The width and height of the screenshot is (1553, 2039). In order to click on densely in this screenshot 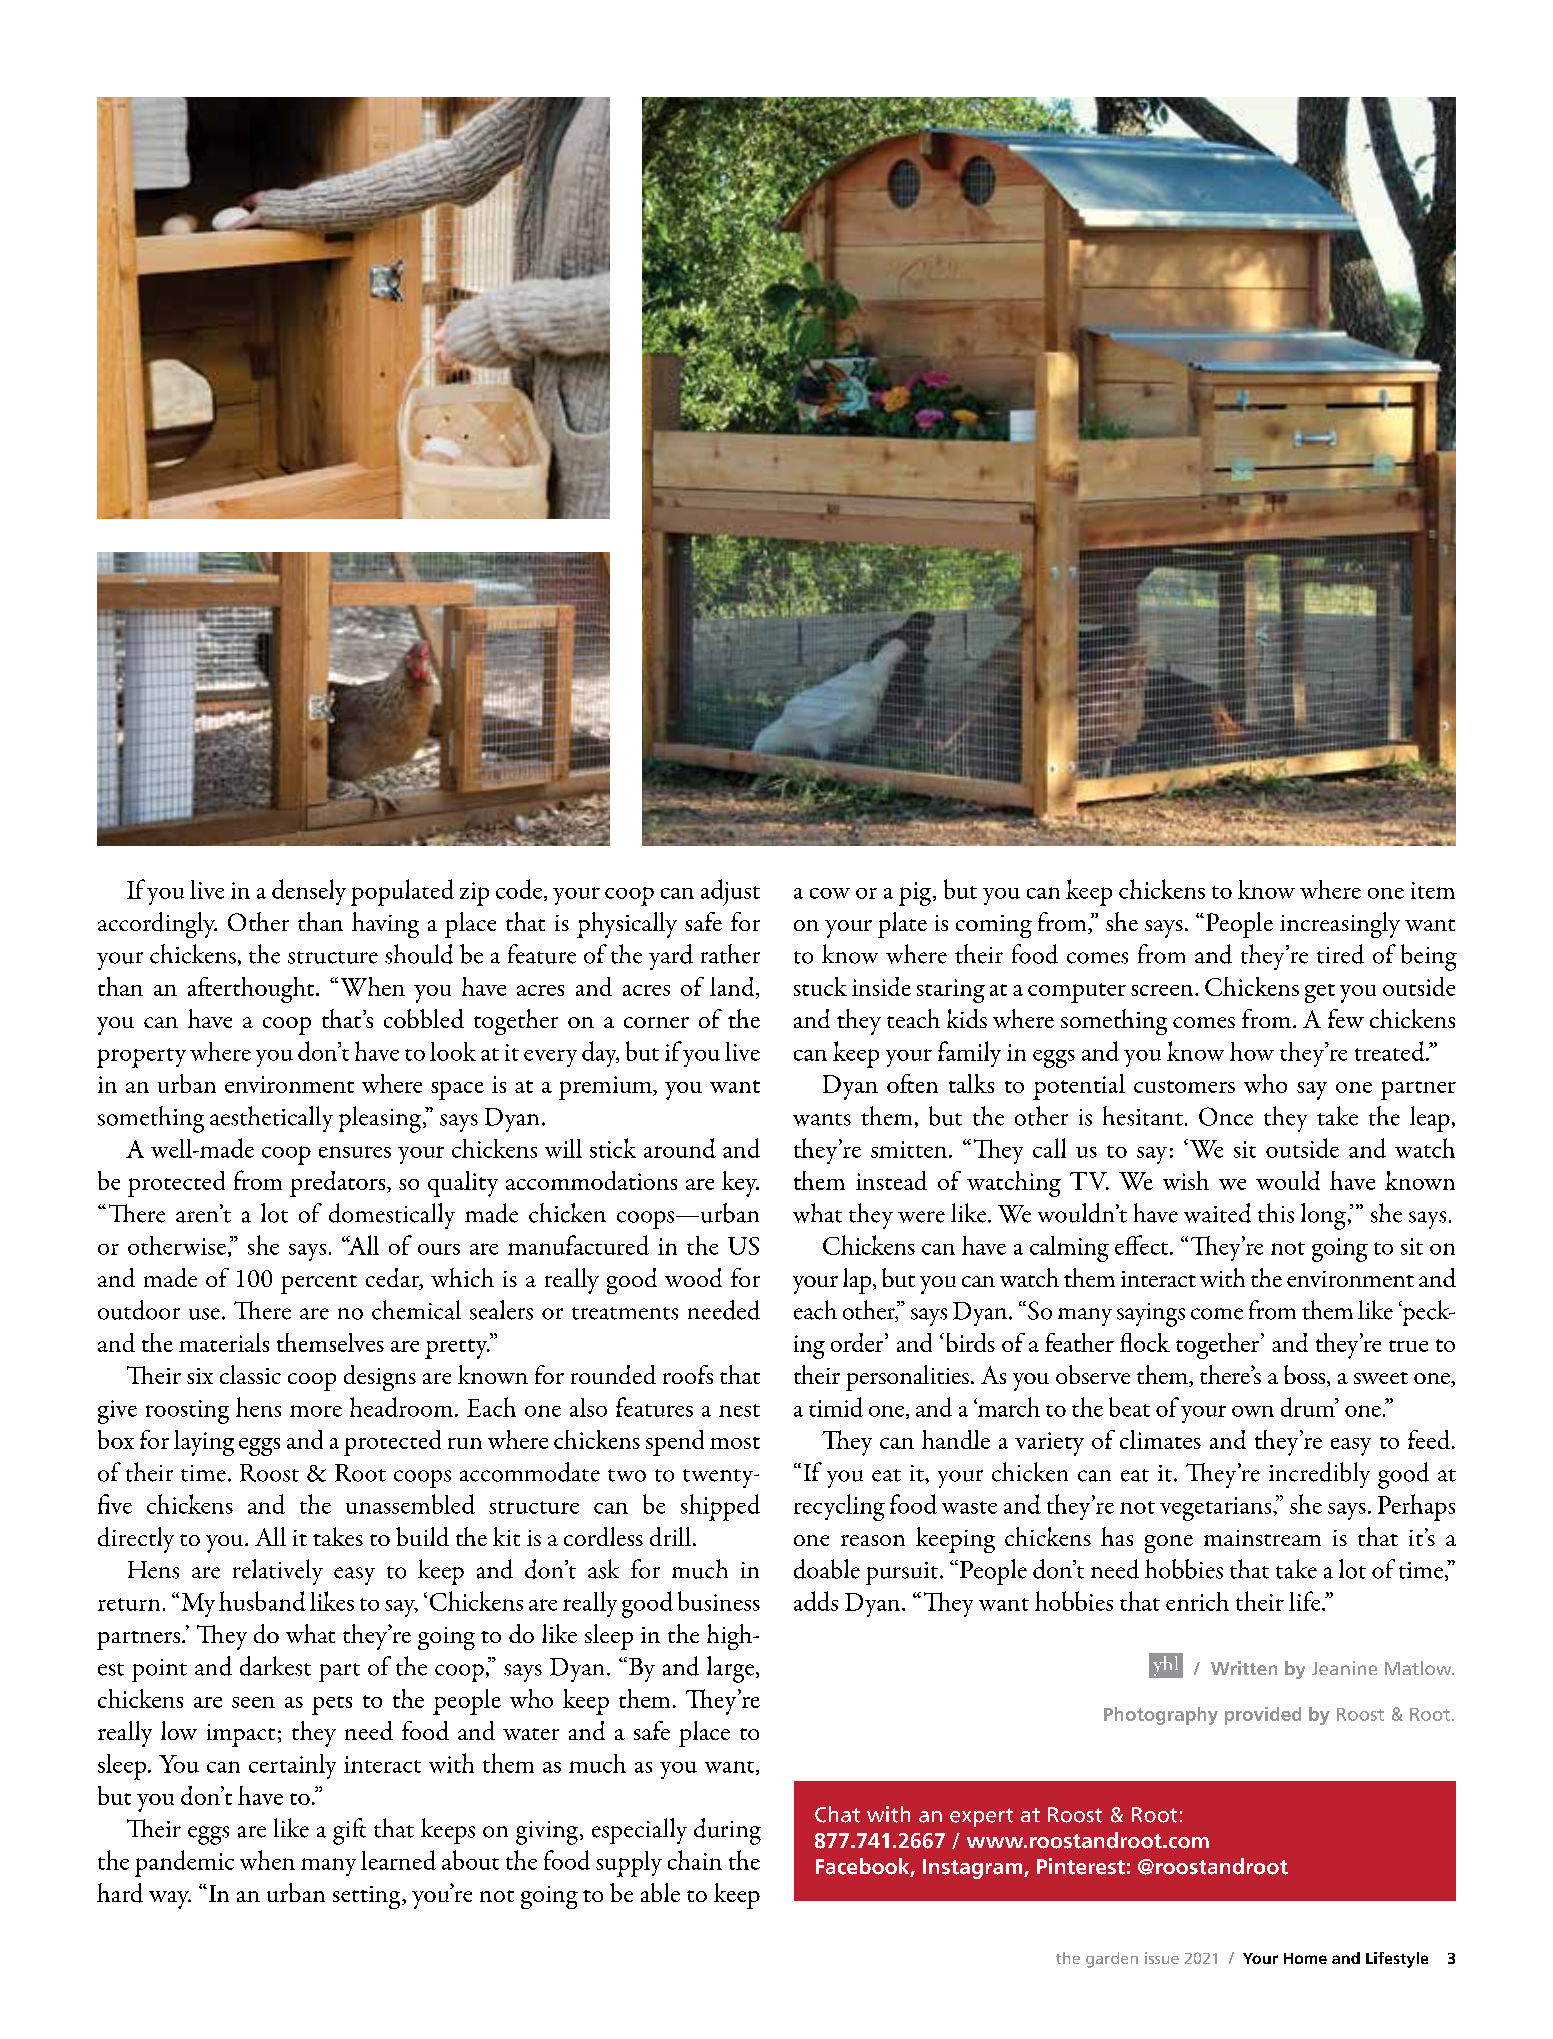, I will do `click(309, 892)`.
